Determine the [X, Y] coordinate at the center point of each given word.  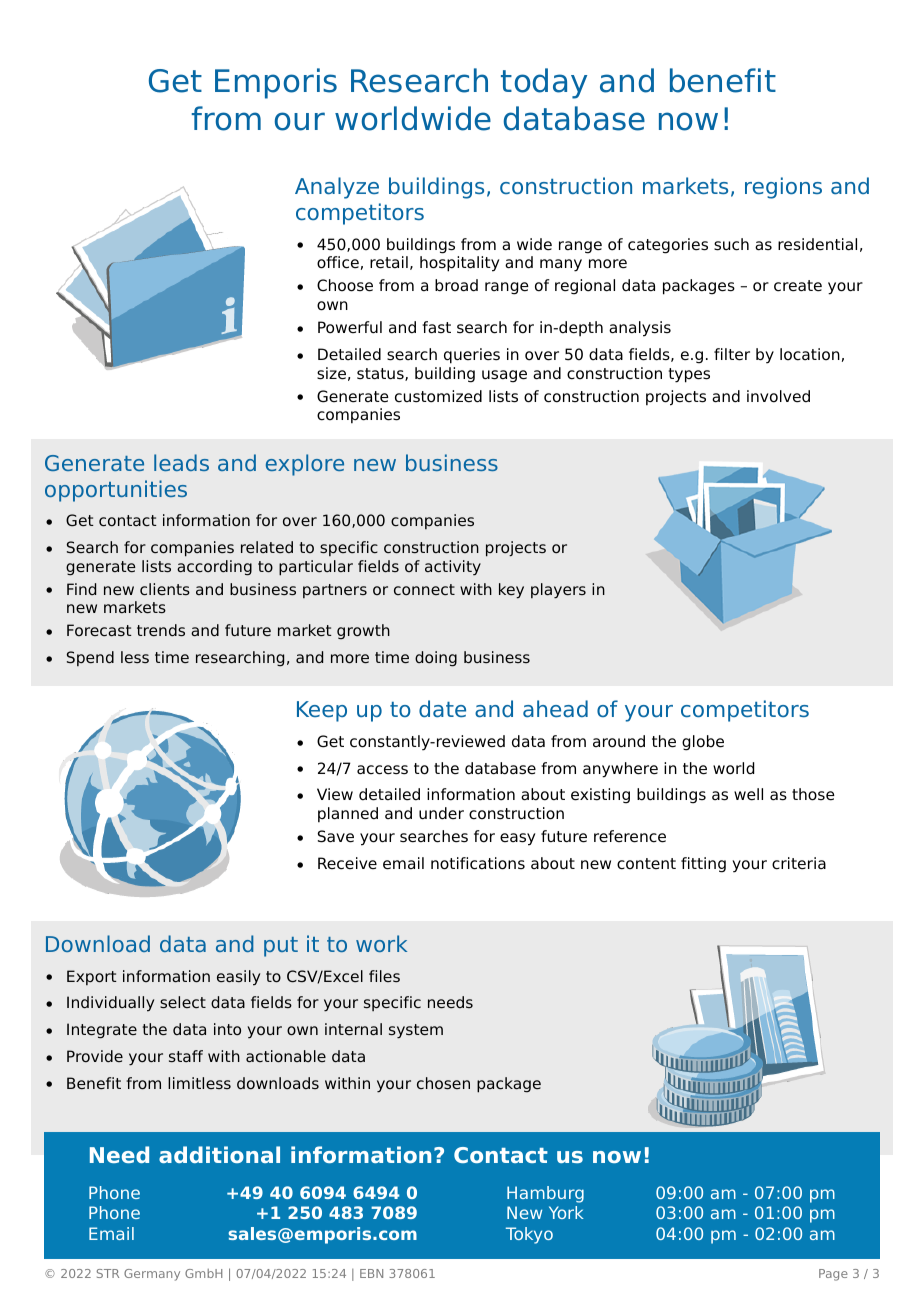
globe [703, 743]
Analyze [337, 188]
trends [161, 630]
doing [436, 659]
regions [783, 188]
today [544, 83]
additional [219, 1154]
